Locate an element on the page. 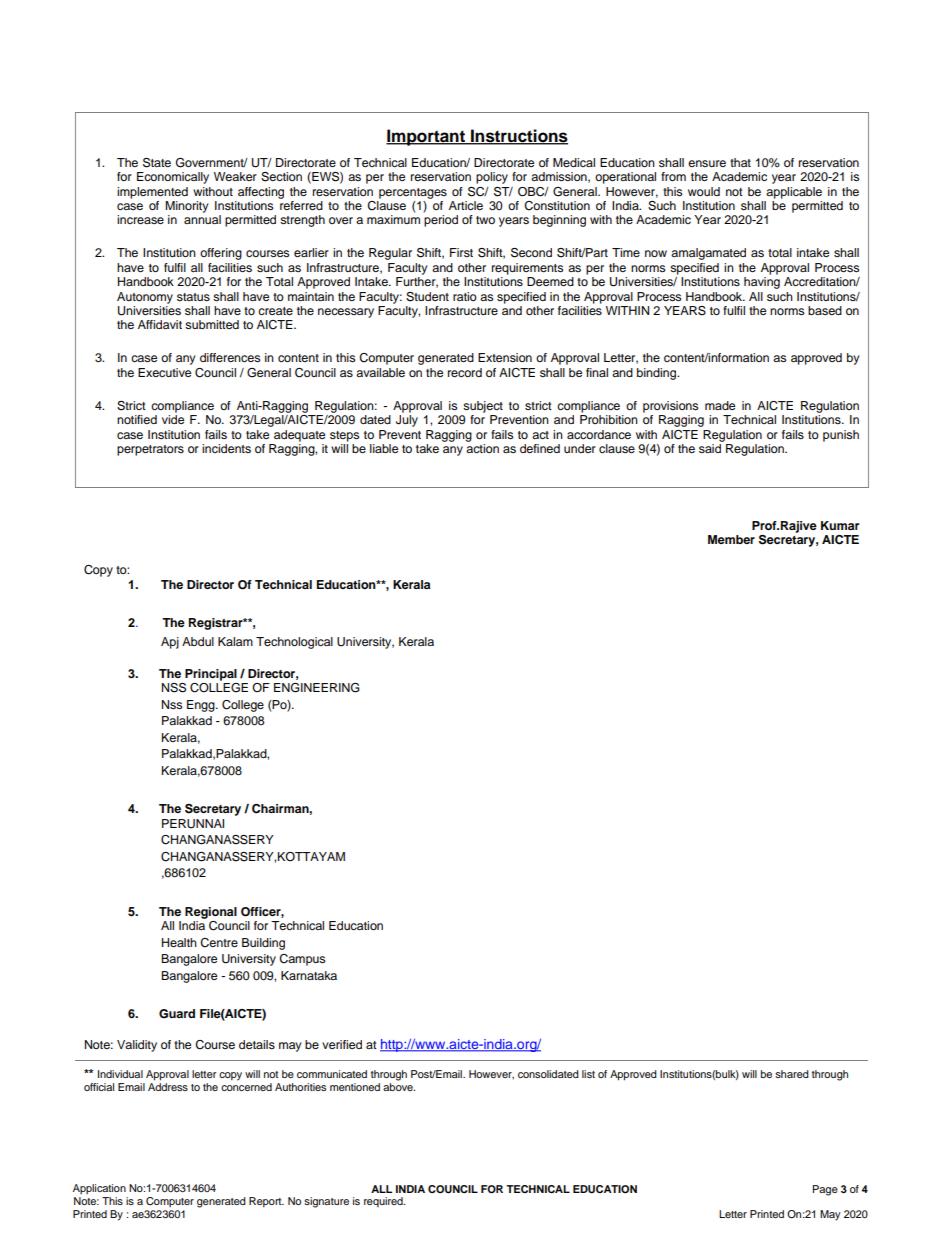 The image size is (952, 1233). Report is located at coordinates (266, 1202).
